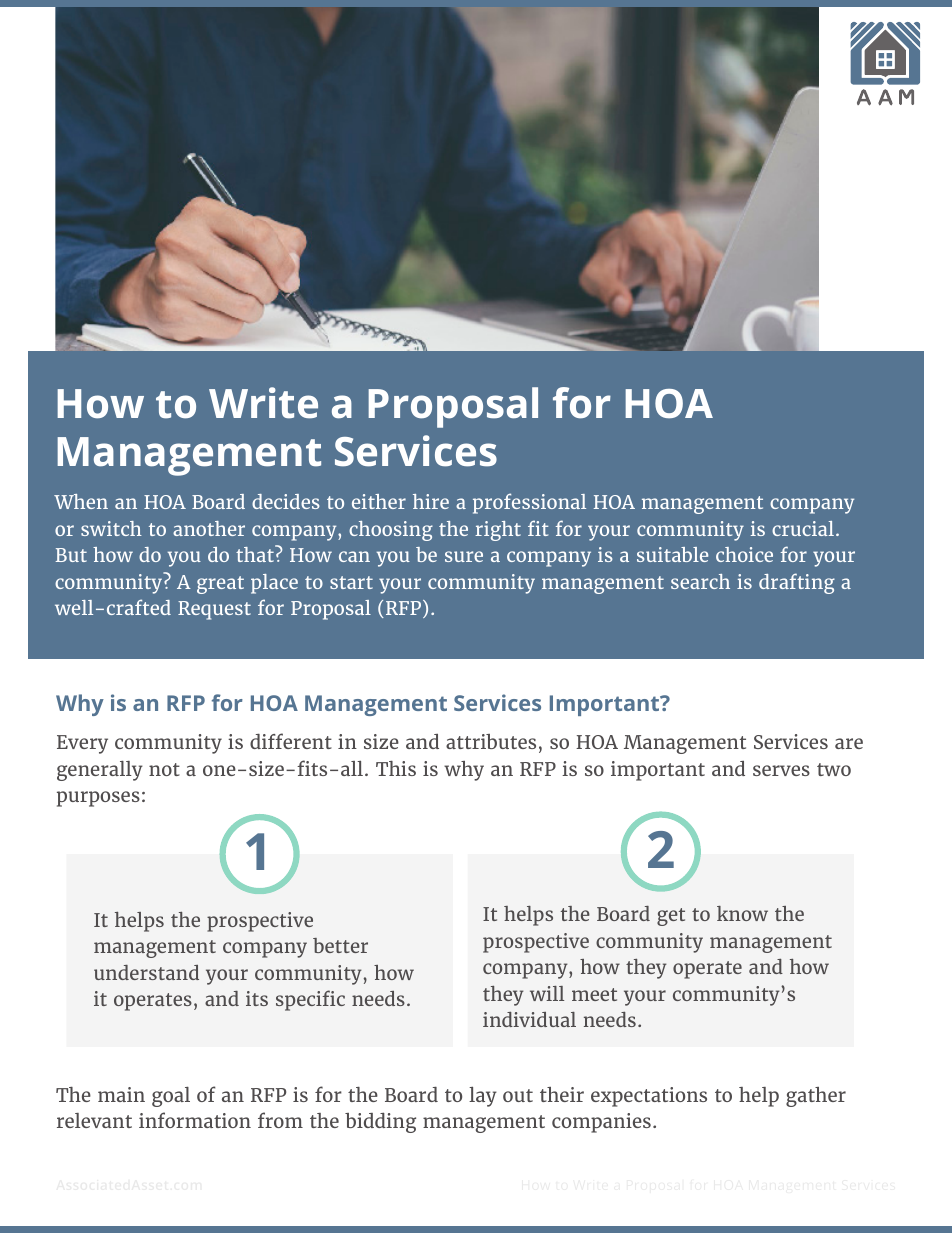 The height and width of the screenshot is (1233, 952). I want to click on serves, so click(781, 770).
